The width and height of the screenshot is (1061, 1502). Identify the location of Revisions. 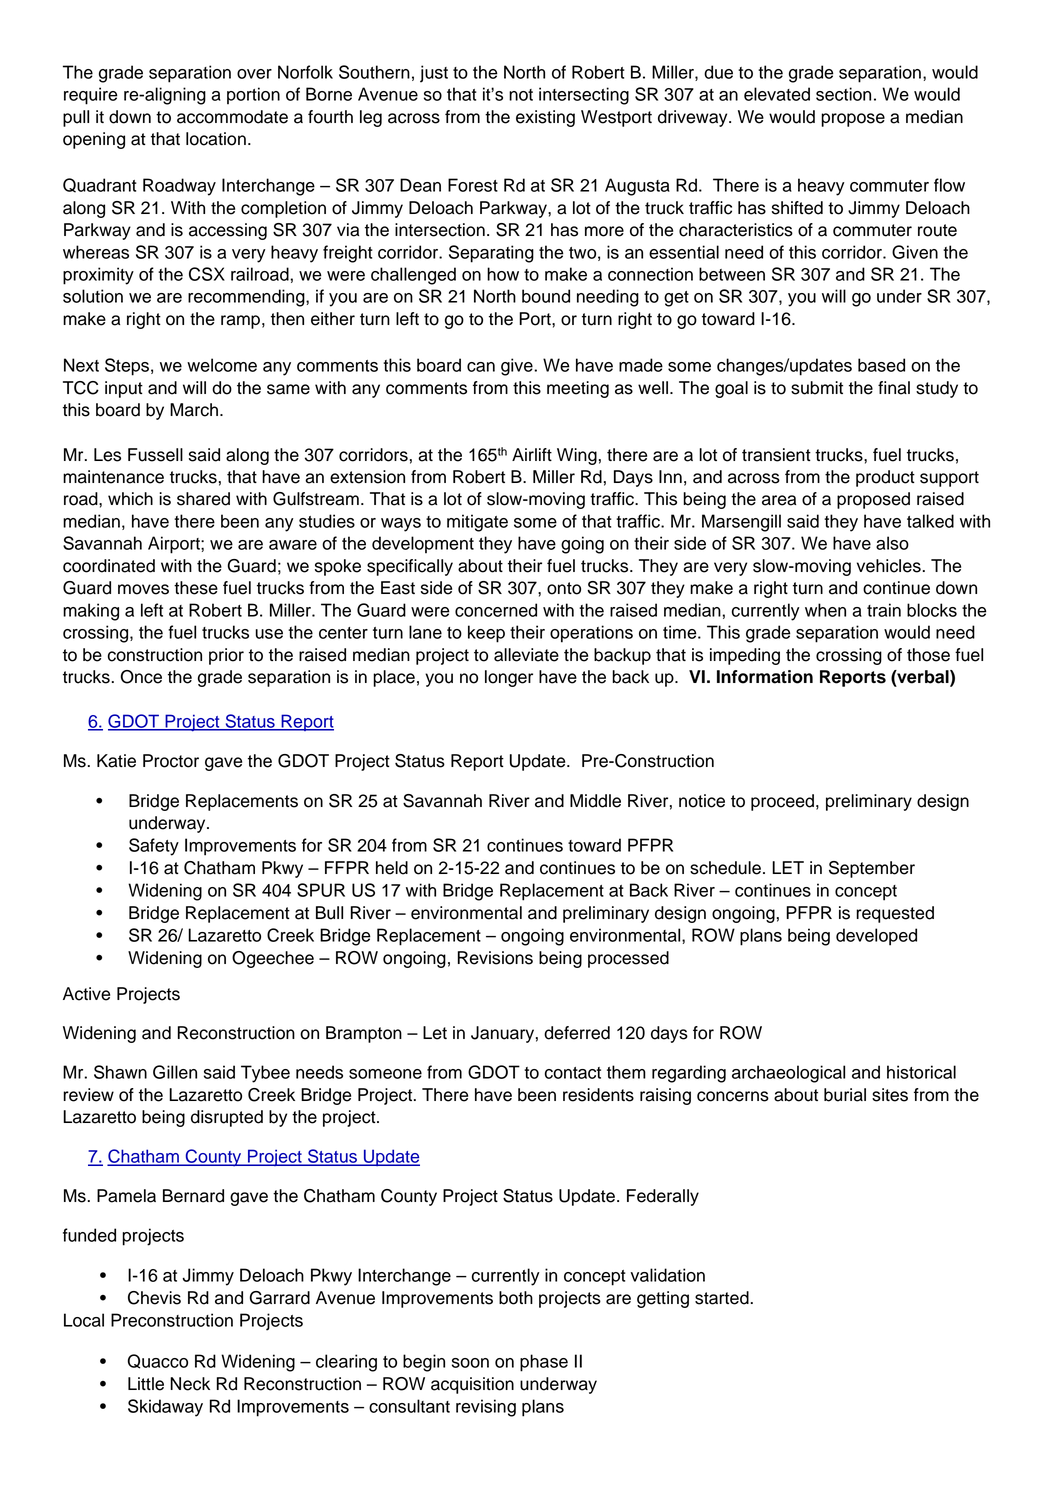
(495, 958).
